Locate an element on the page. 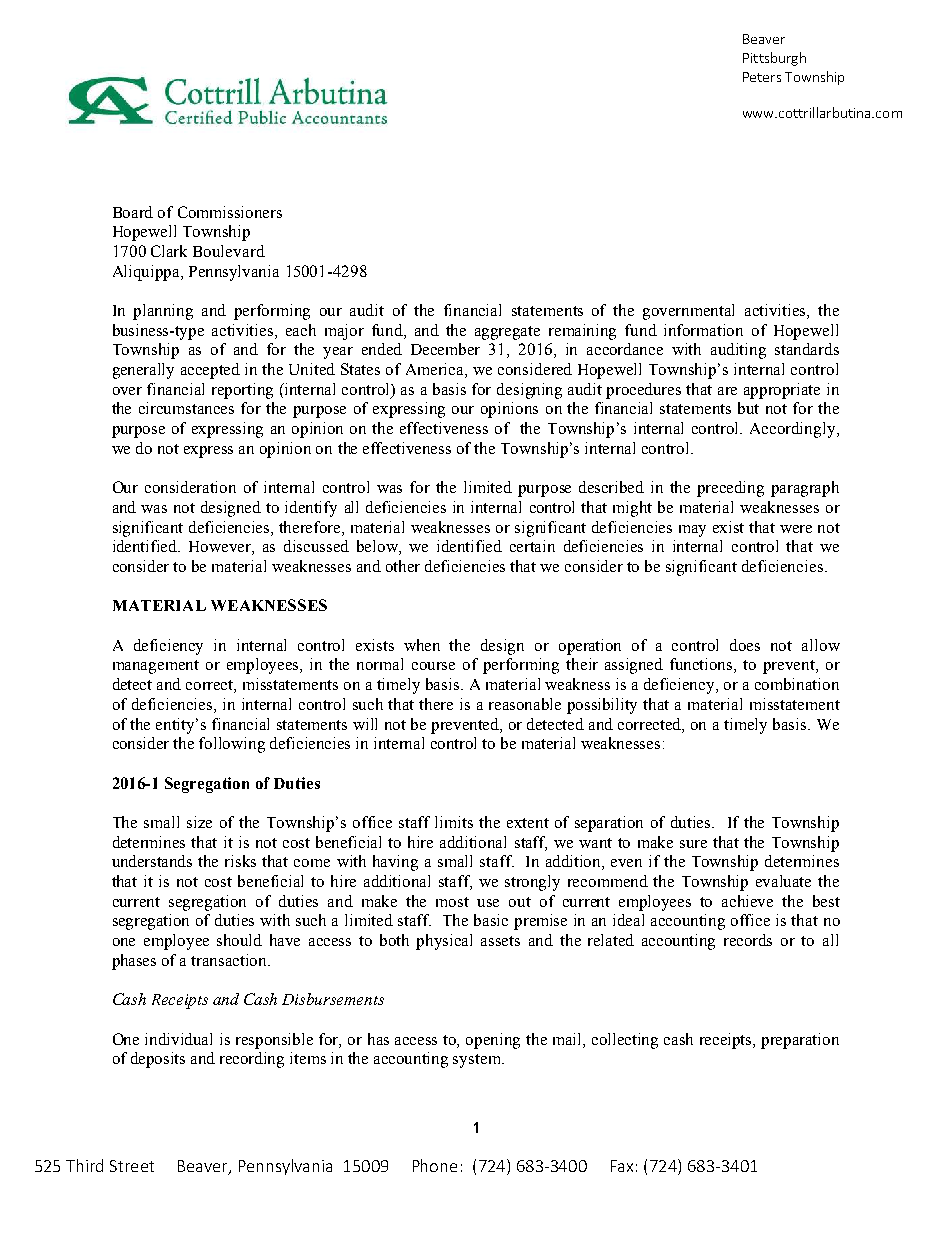  does is located at coordinates (745, 645).
